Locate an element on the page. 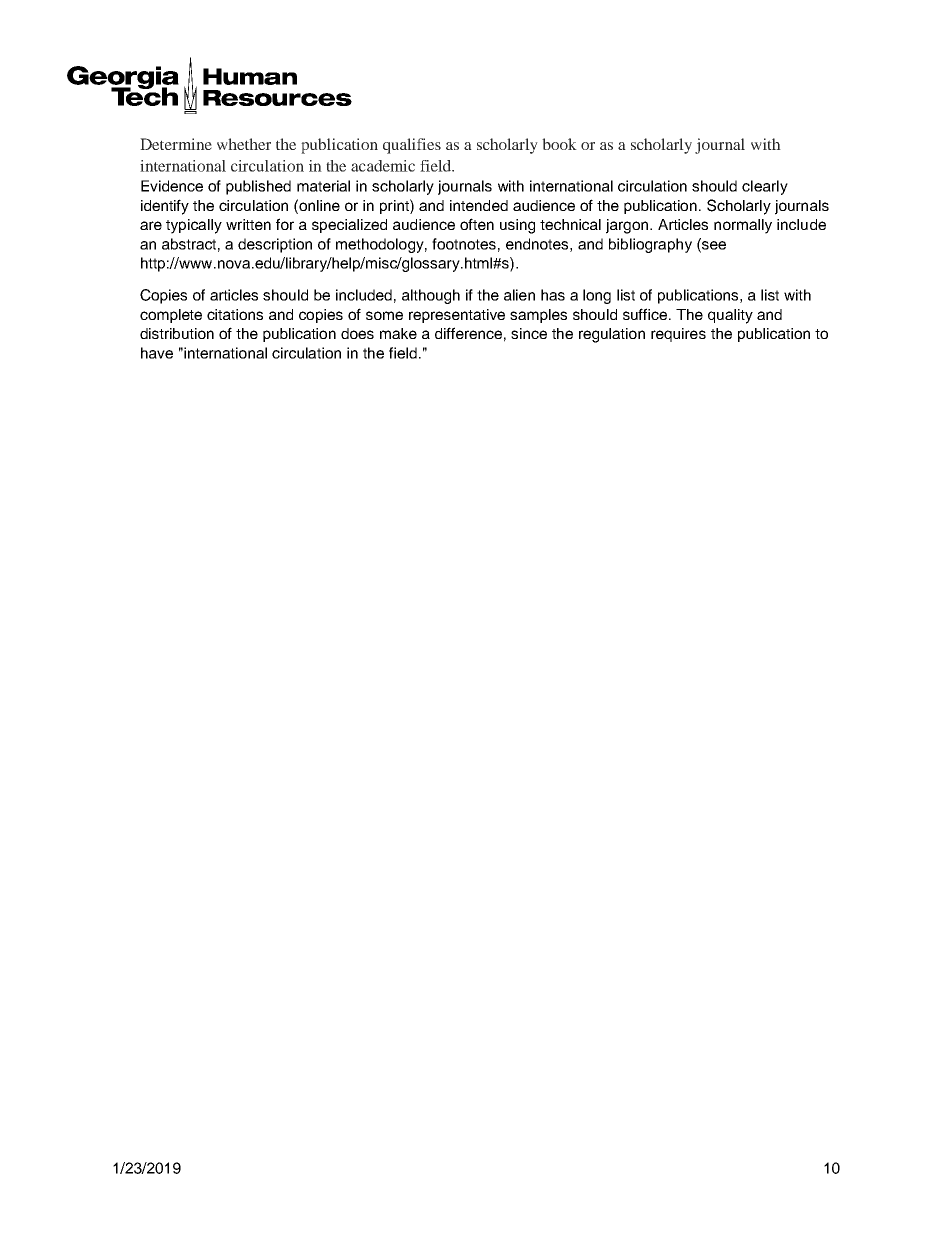 This page has width=952, height=1233. make is located at coordinates (398, 333).
